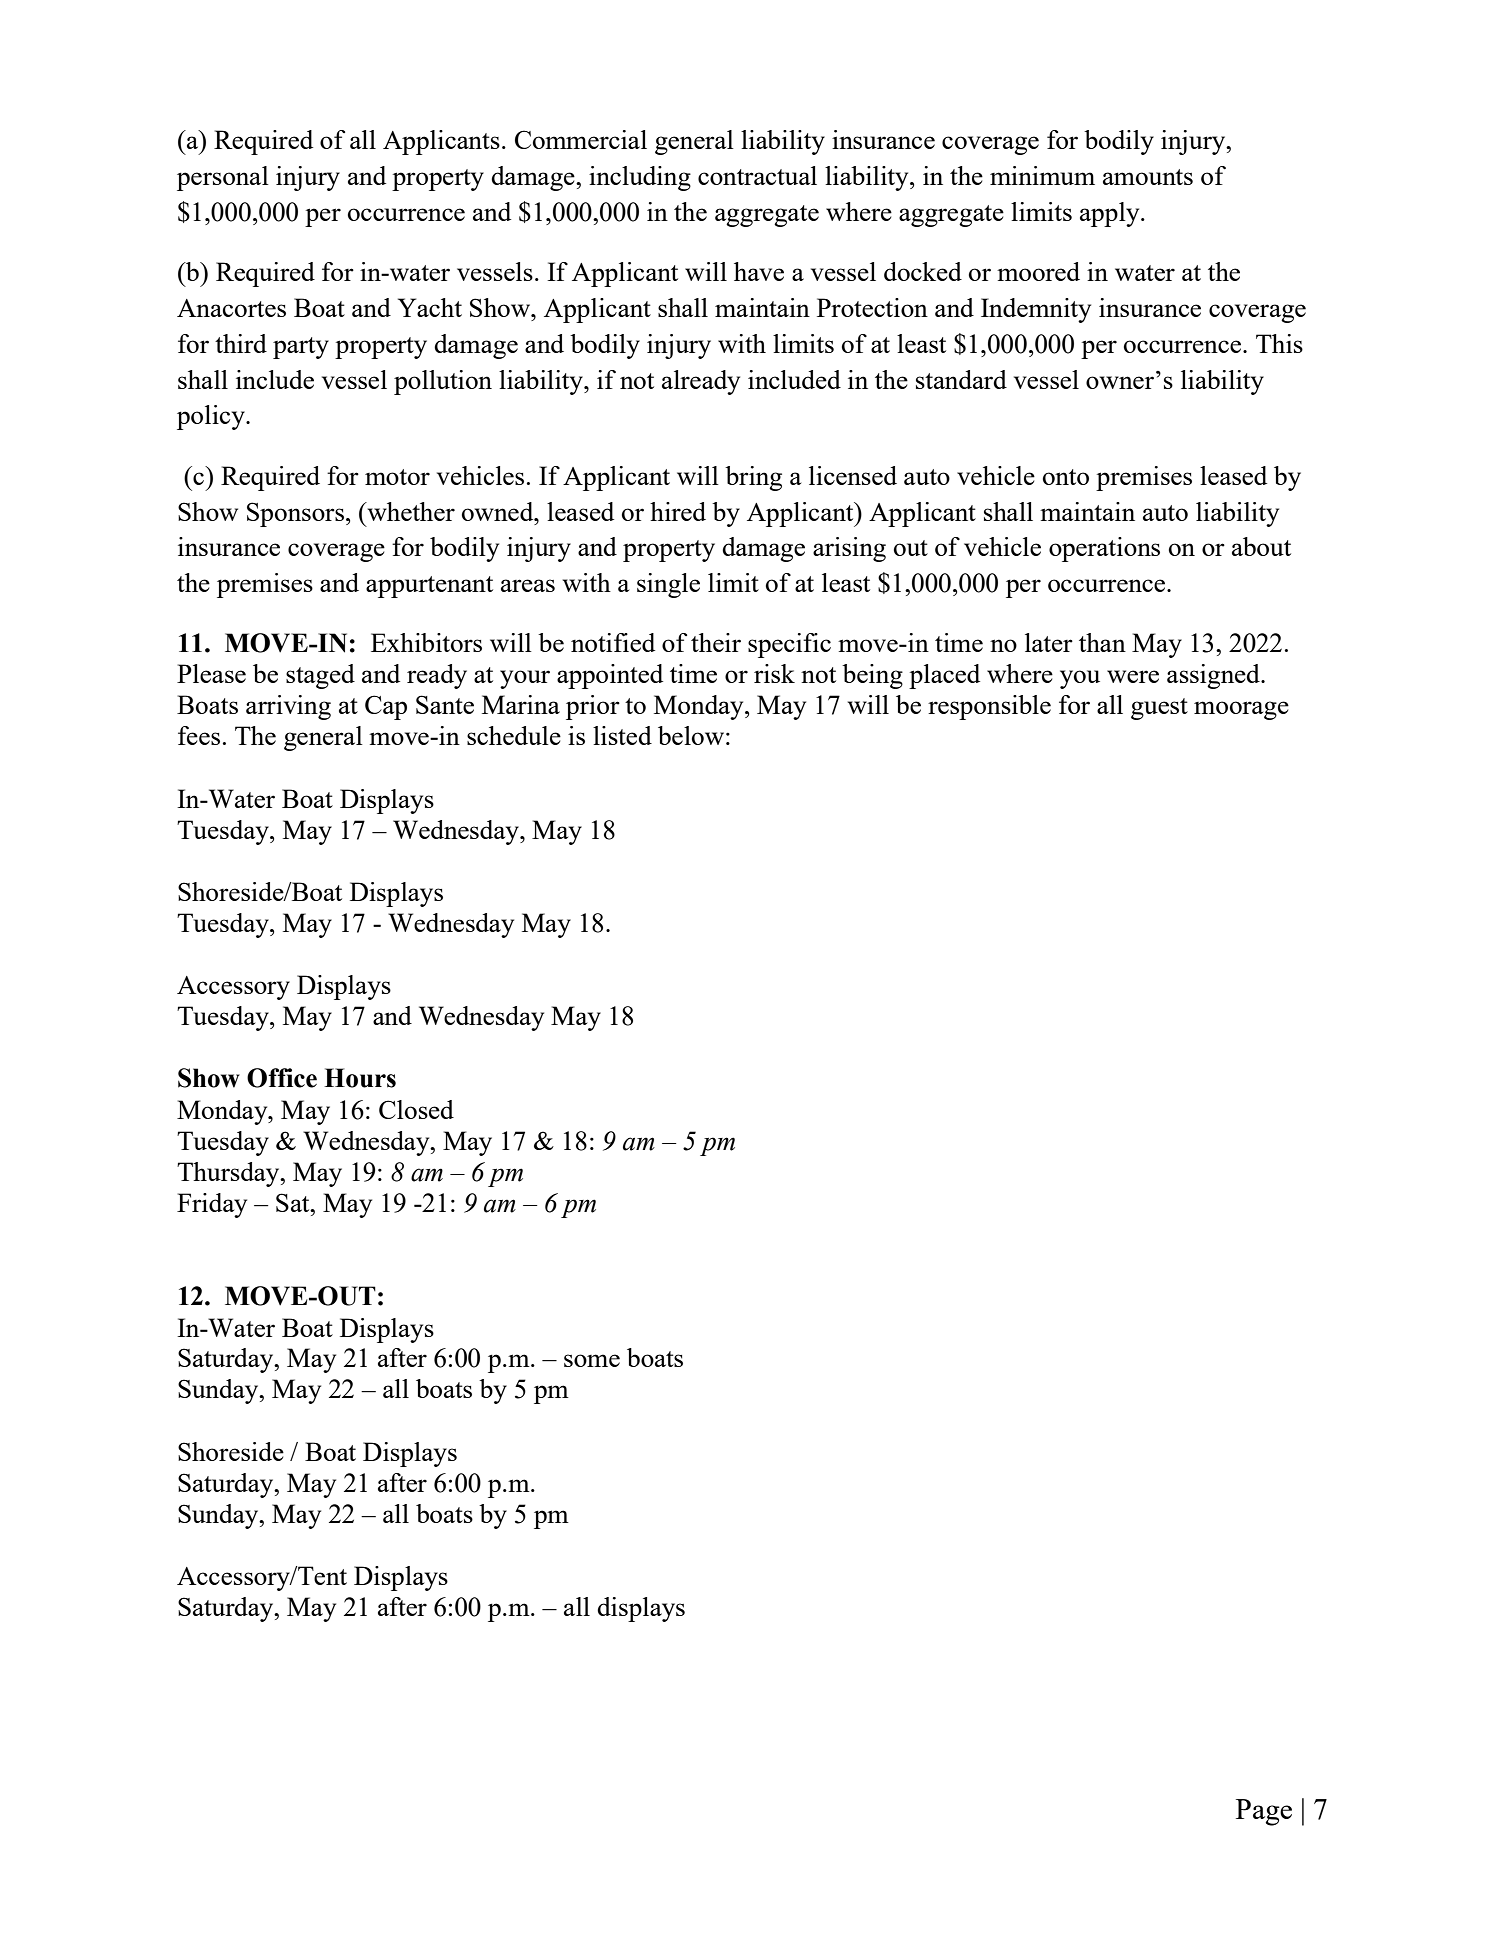  I want to click on some, so click(592, 1360).
